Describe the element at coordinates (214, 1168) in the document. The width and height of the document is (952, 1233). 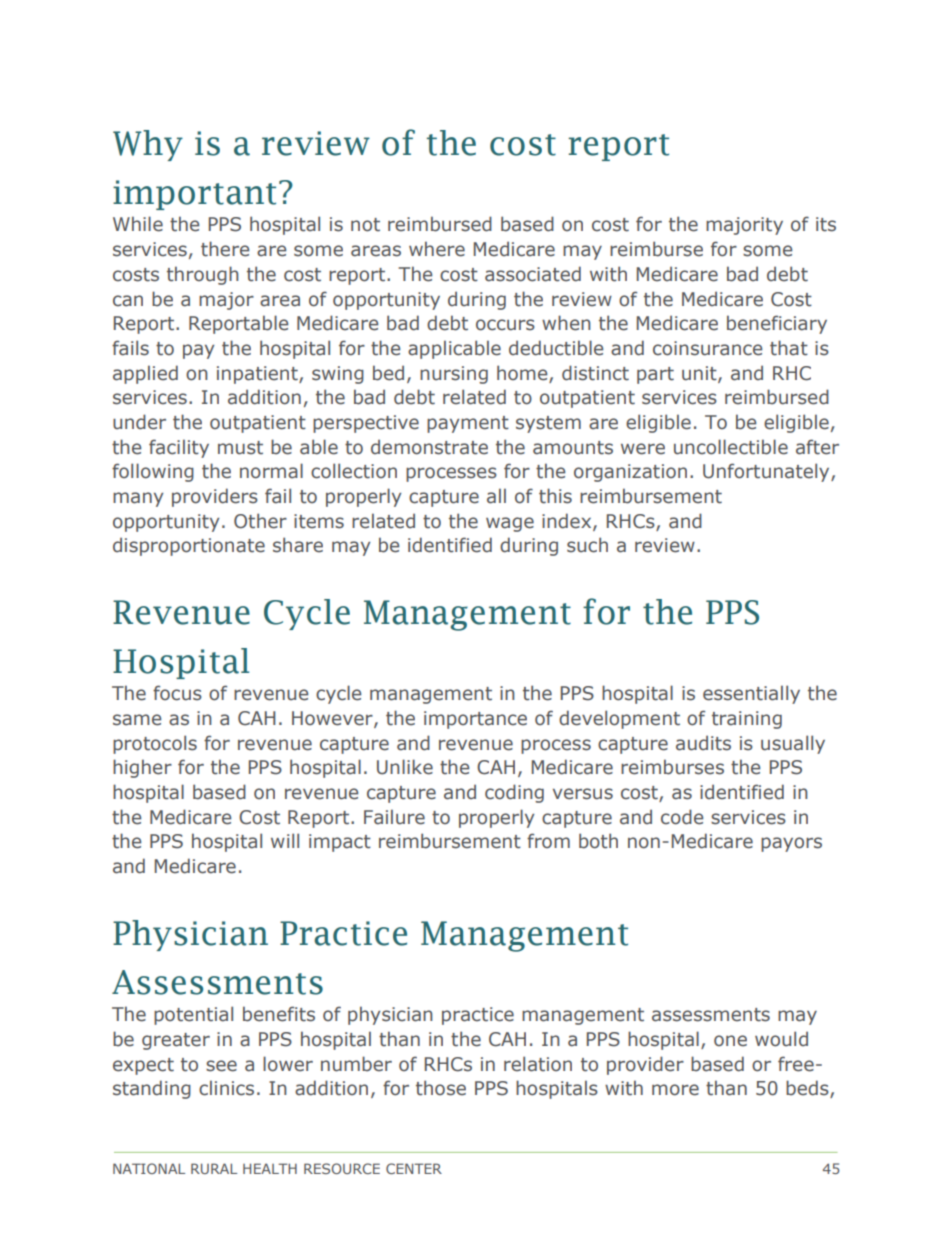
I see `RURAL` at that location.
